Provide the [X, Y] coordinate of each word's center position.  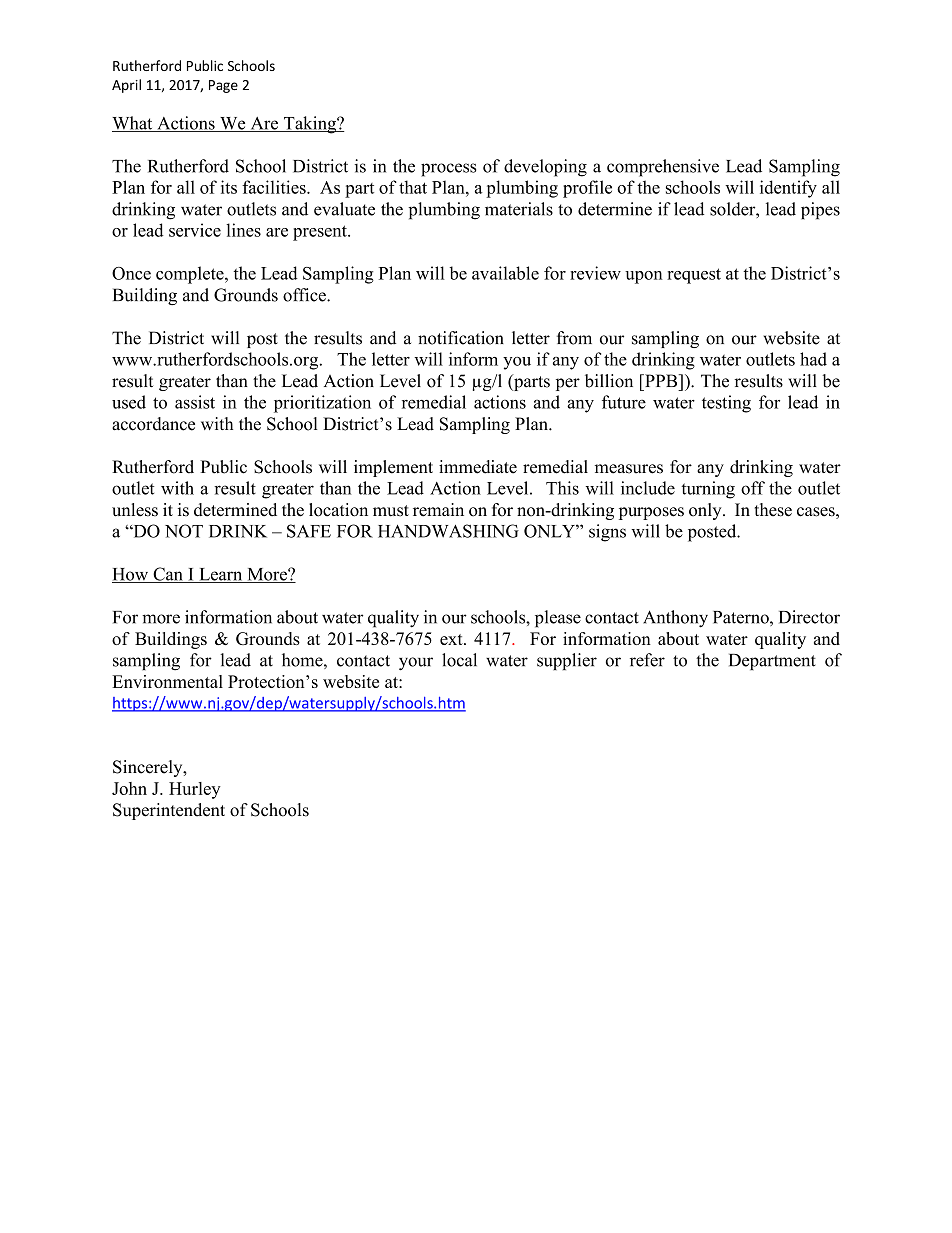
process [448, 170]
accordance [153, 424]
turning [708, 490]
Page [223, 86]
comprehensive [663, 168]
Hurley [195, 790]
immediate [478, 467]
